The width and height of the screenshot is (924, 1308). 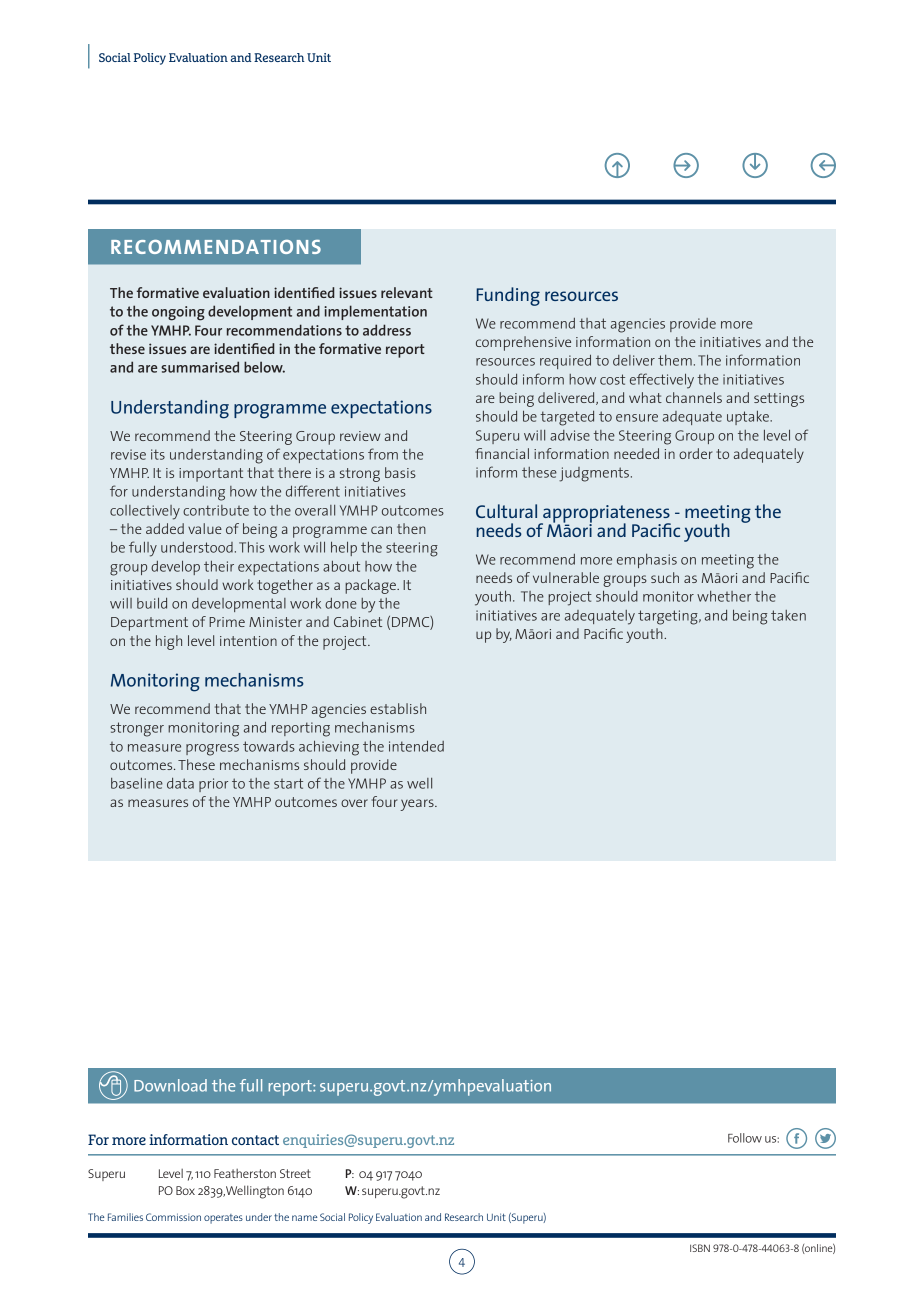 I want to click on such, so click(x=665, y=577).
